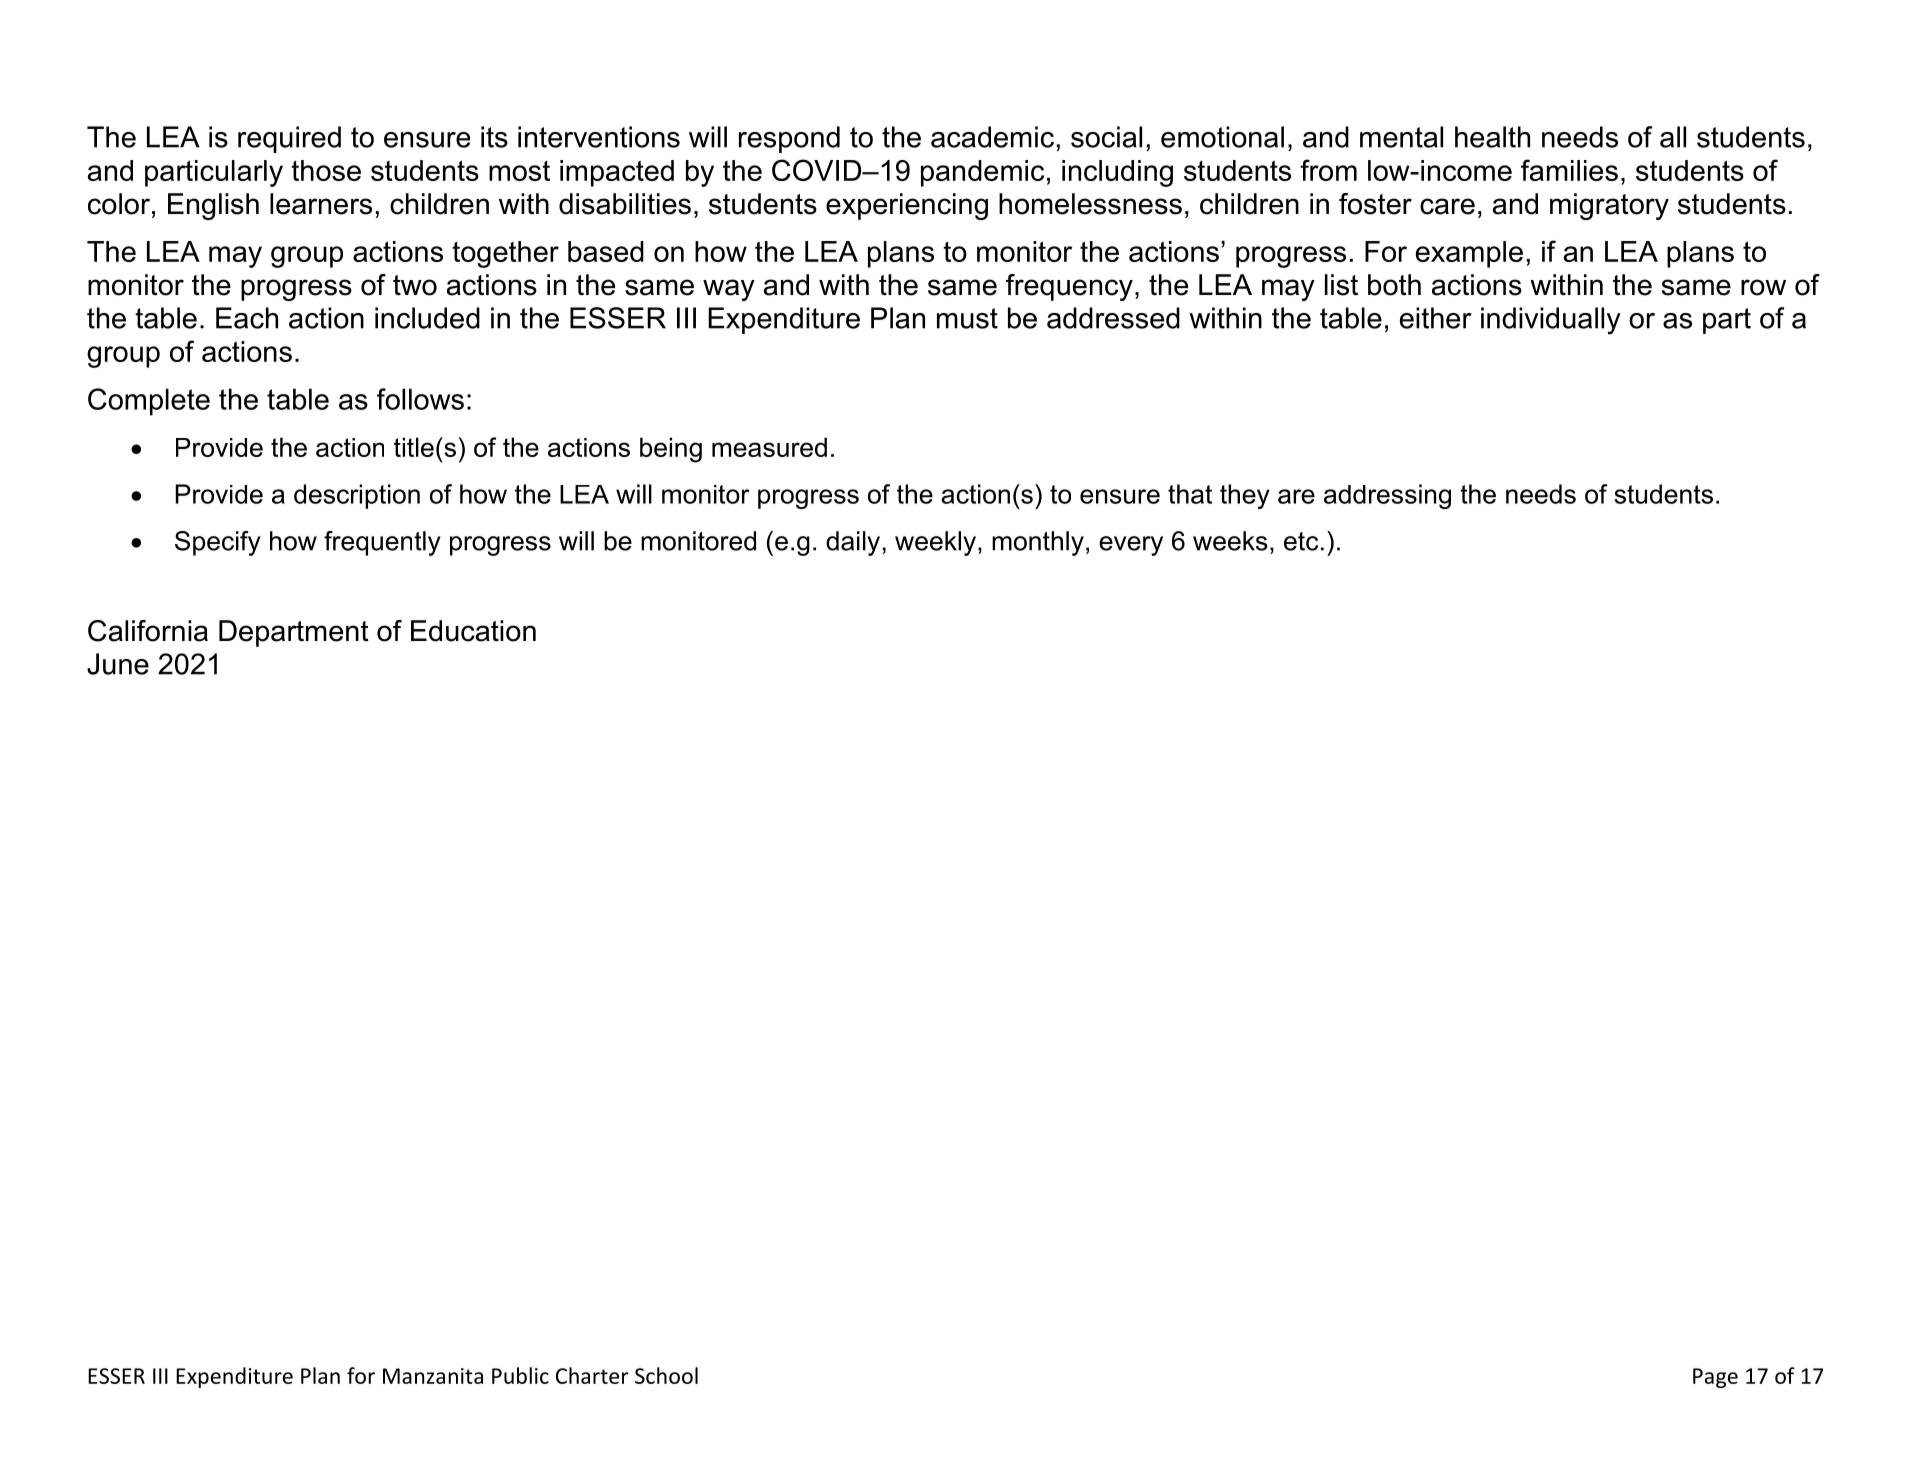 The width and height of the screenshot is (1911, 1477). I want to click on Public, so click(520, 1375).
